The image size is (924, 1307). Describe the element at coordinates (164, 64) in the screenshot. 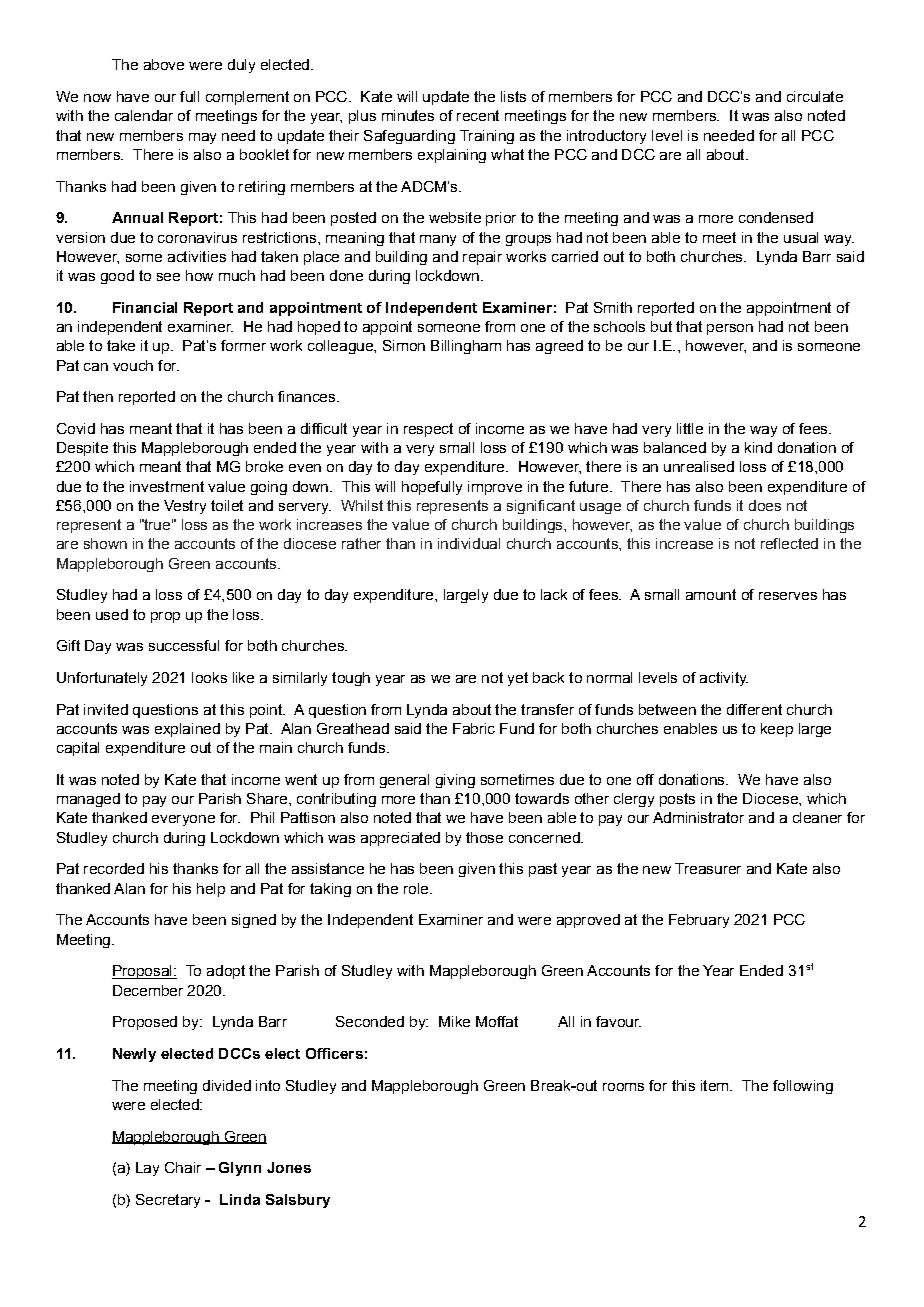

I see `above` at that location.
